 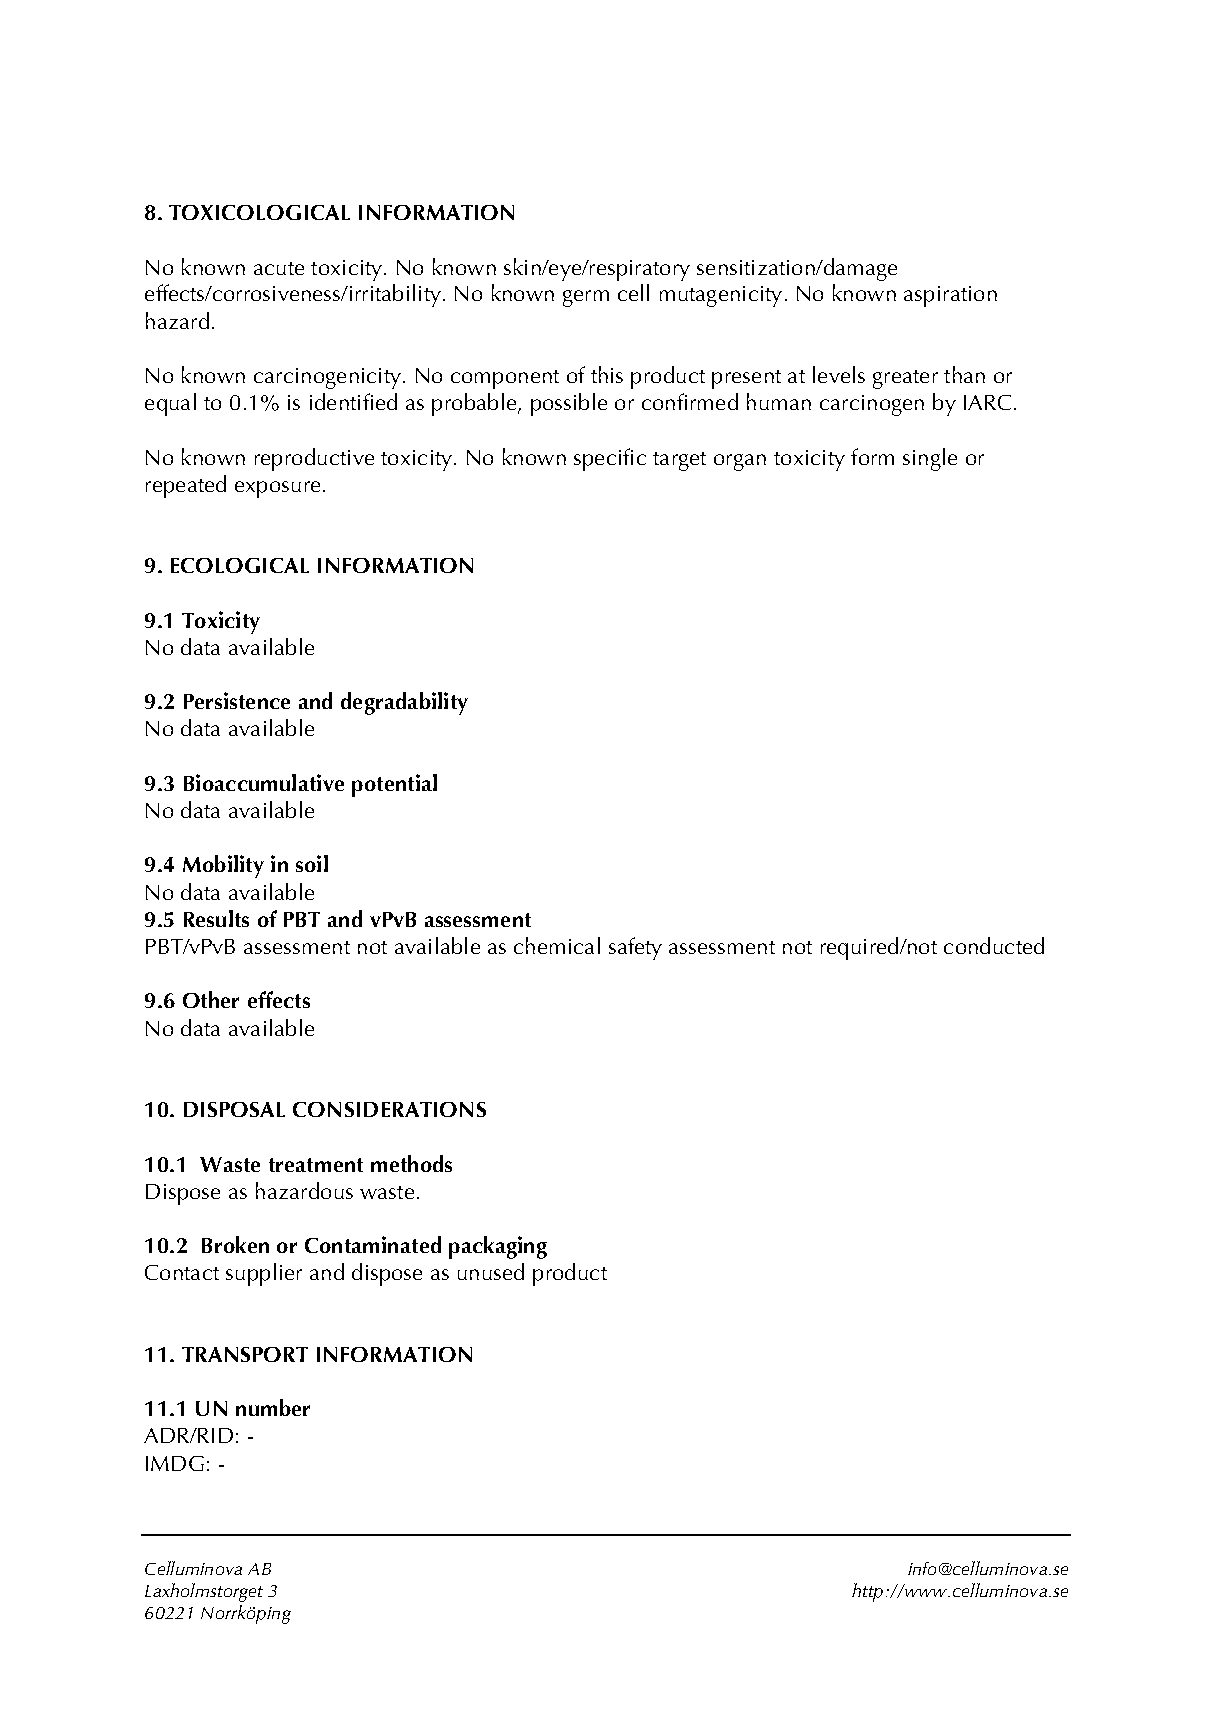 What do you see at coordinates (491, 1271) in the screenshot?
I see `unused` at bounding box center [491, 1271].
